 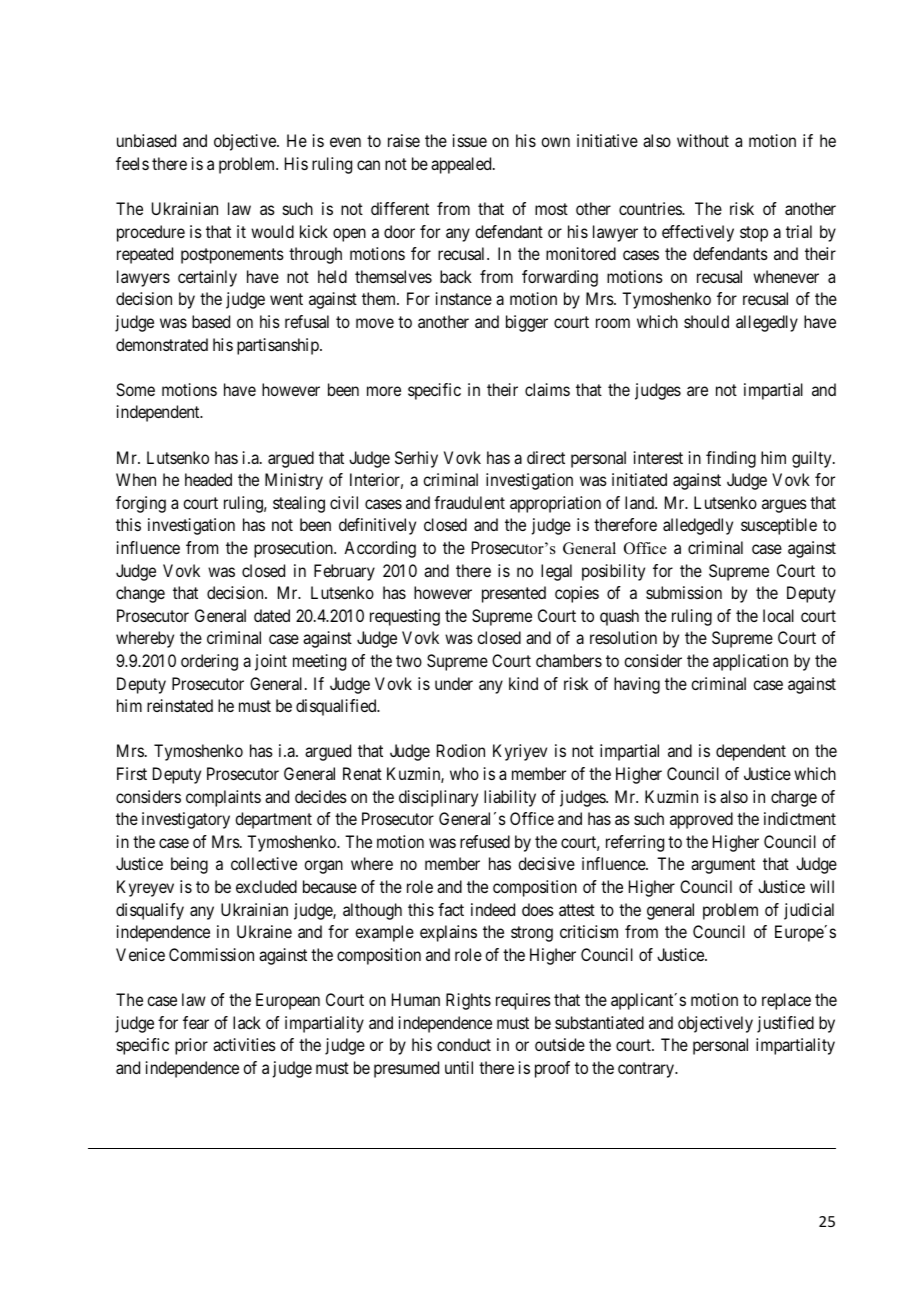 What do you see at coordinates (785, 1024) in the screenshot?
I see `justified` at bounding box center [785, 1024].
